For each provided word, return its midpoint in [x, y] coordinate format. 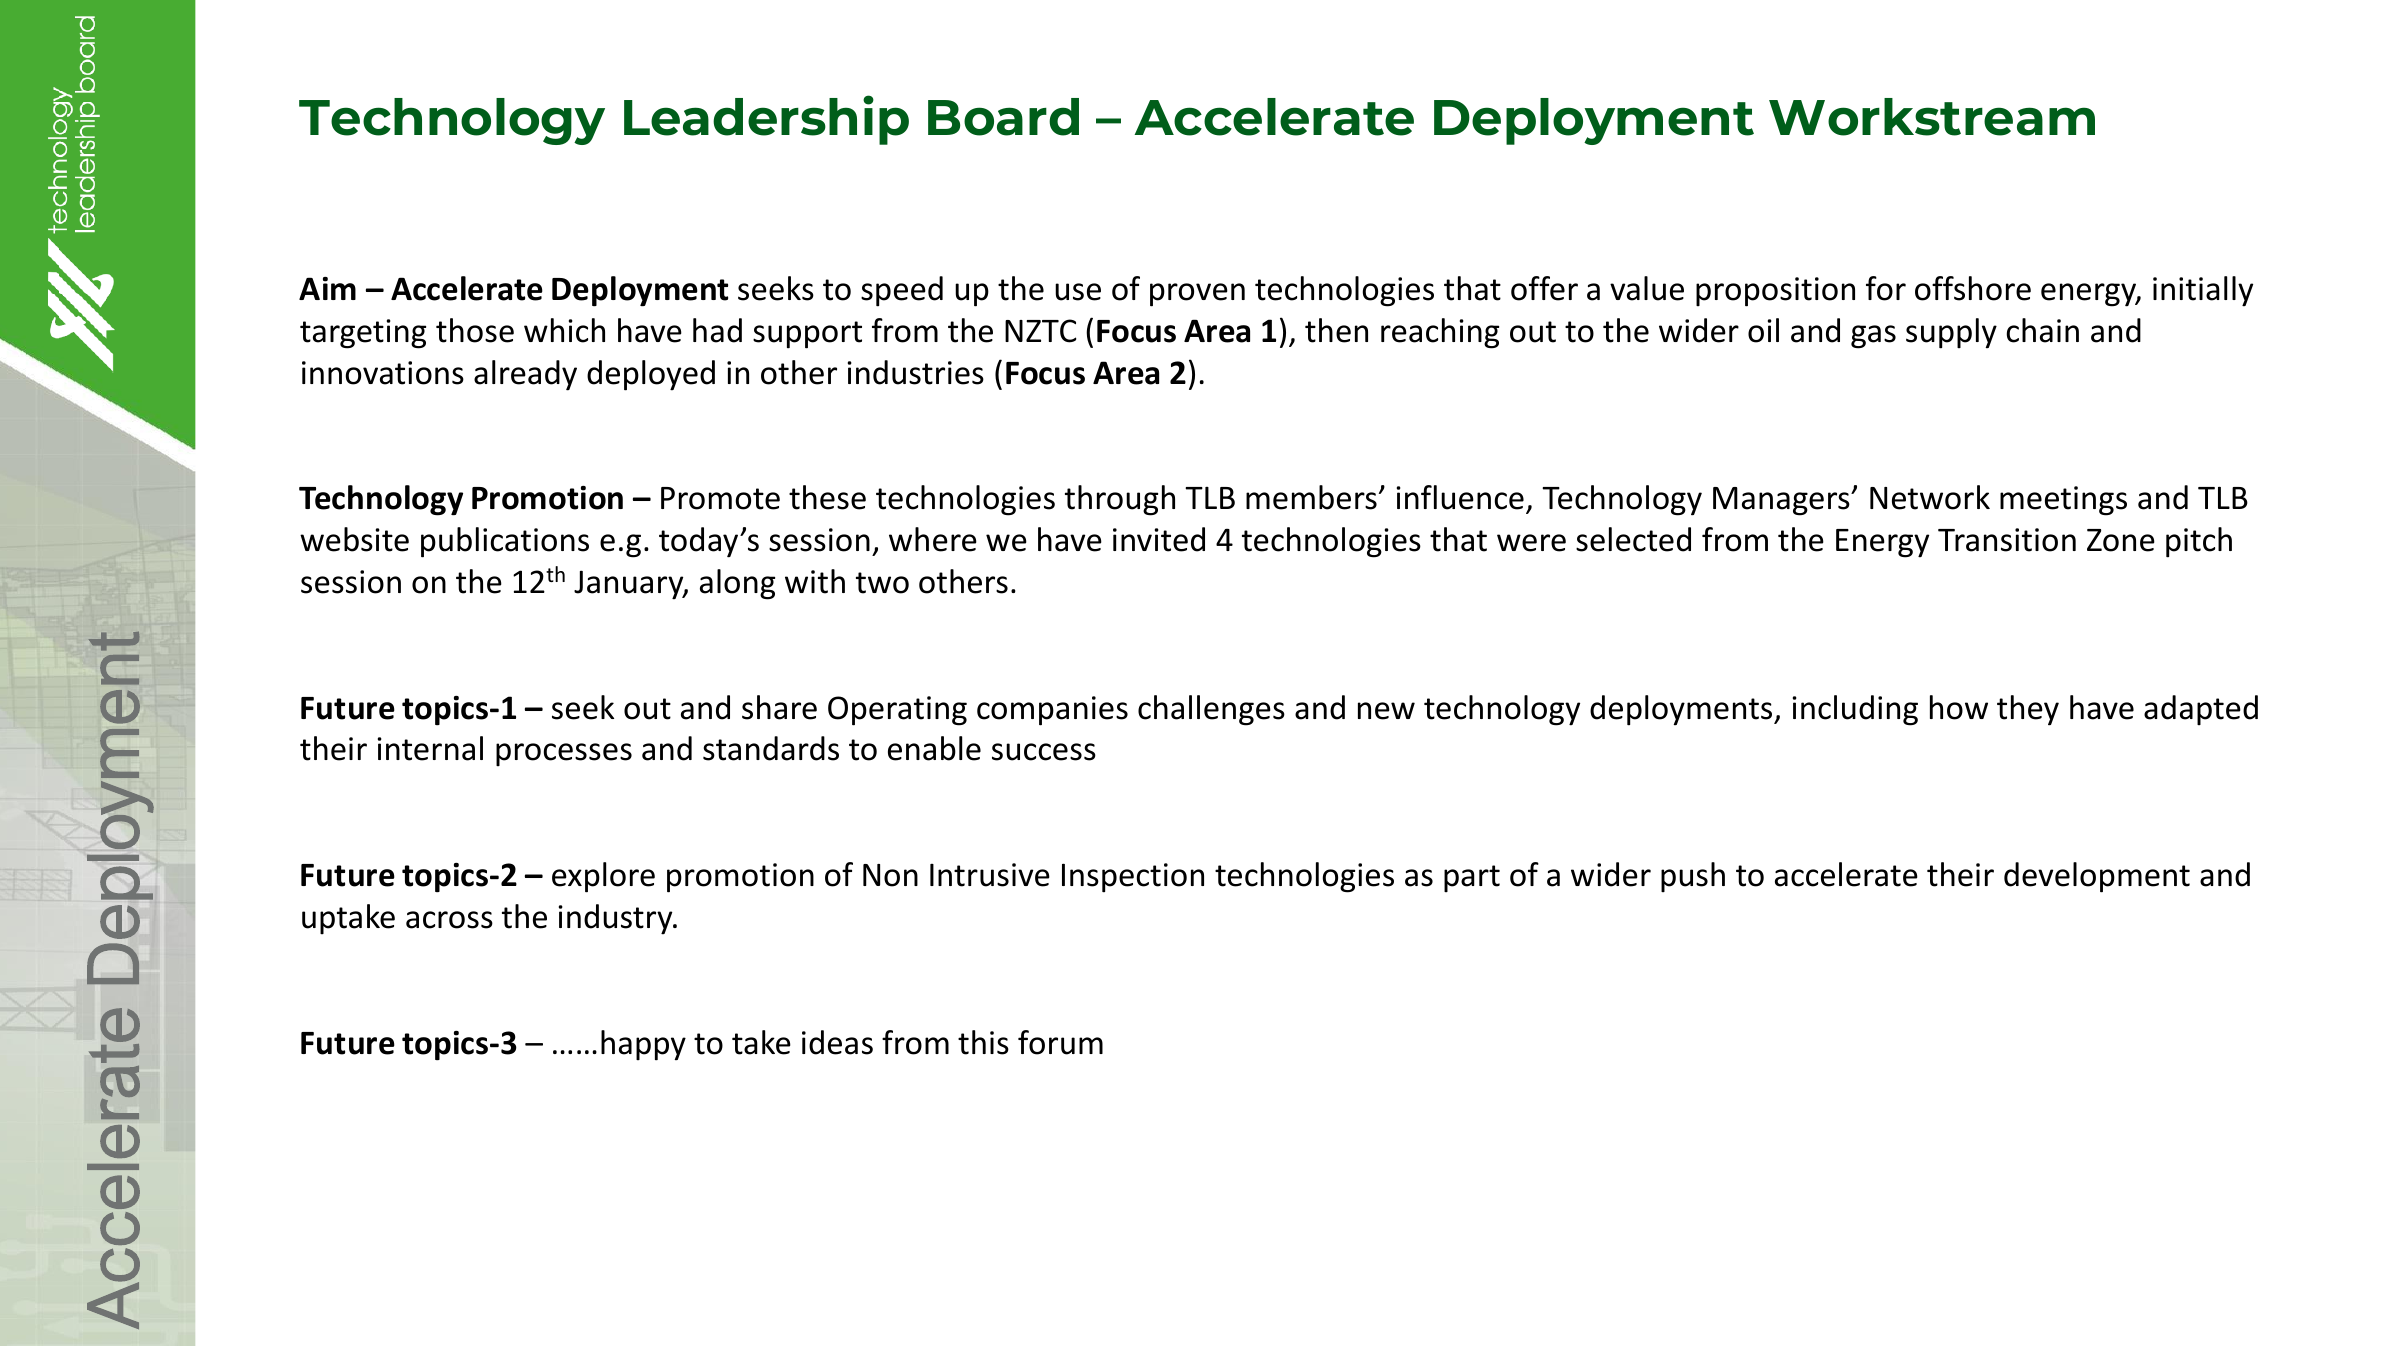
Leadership [766, 120]
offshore [1973, 288]
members [1311, 497]
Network [1930, 497]
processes [564, 754]
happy [643, 1045]
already [525, 375]
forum [1060, 1042]
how [1959, 707]
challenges [1211, 710]
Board [1003, 117]
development [2097, 877]
